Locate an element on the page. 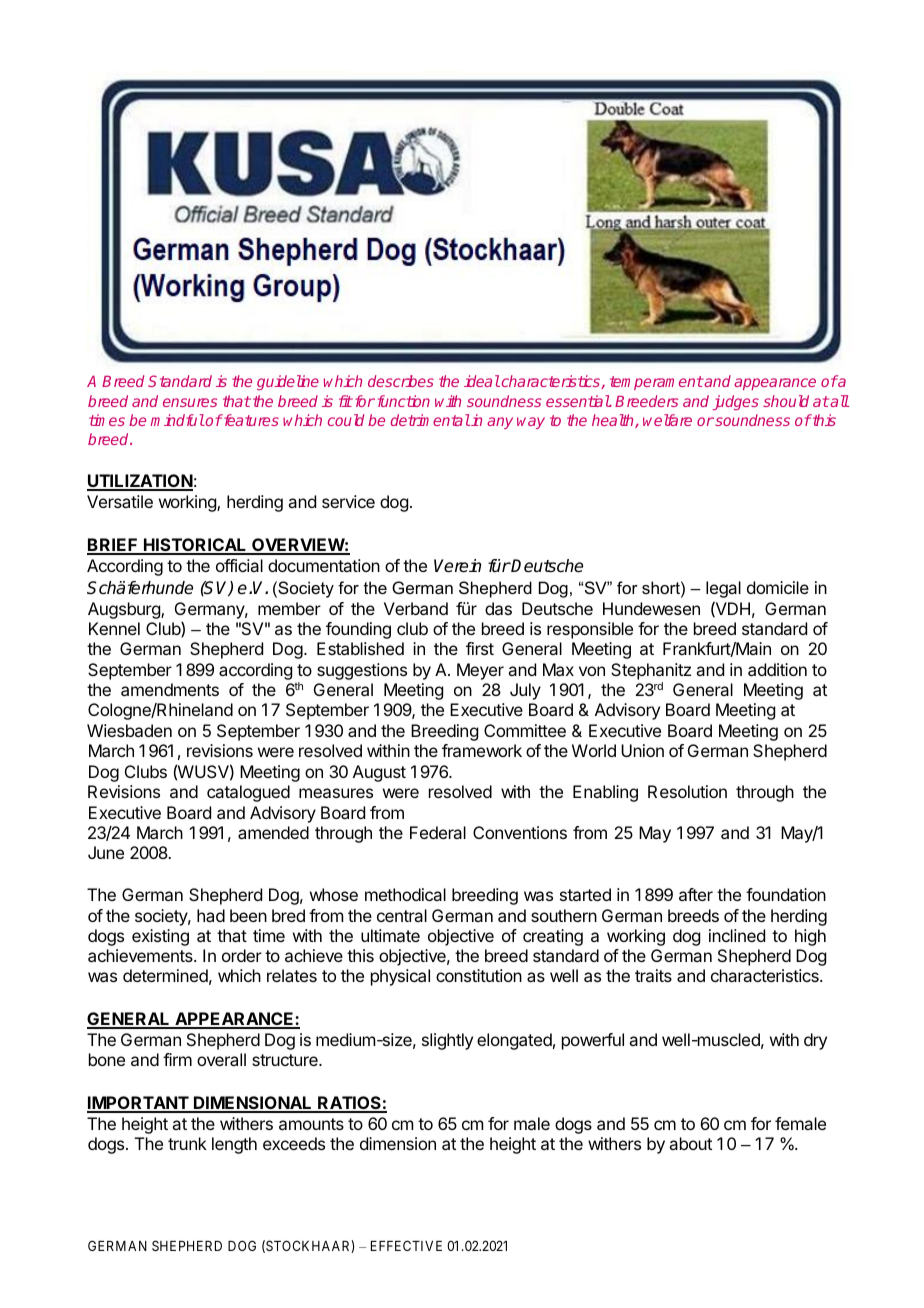 Image resolution: width=924 pixels, height=1308 pixels. judges is located at coordinates (735, 402).
